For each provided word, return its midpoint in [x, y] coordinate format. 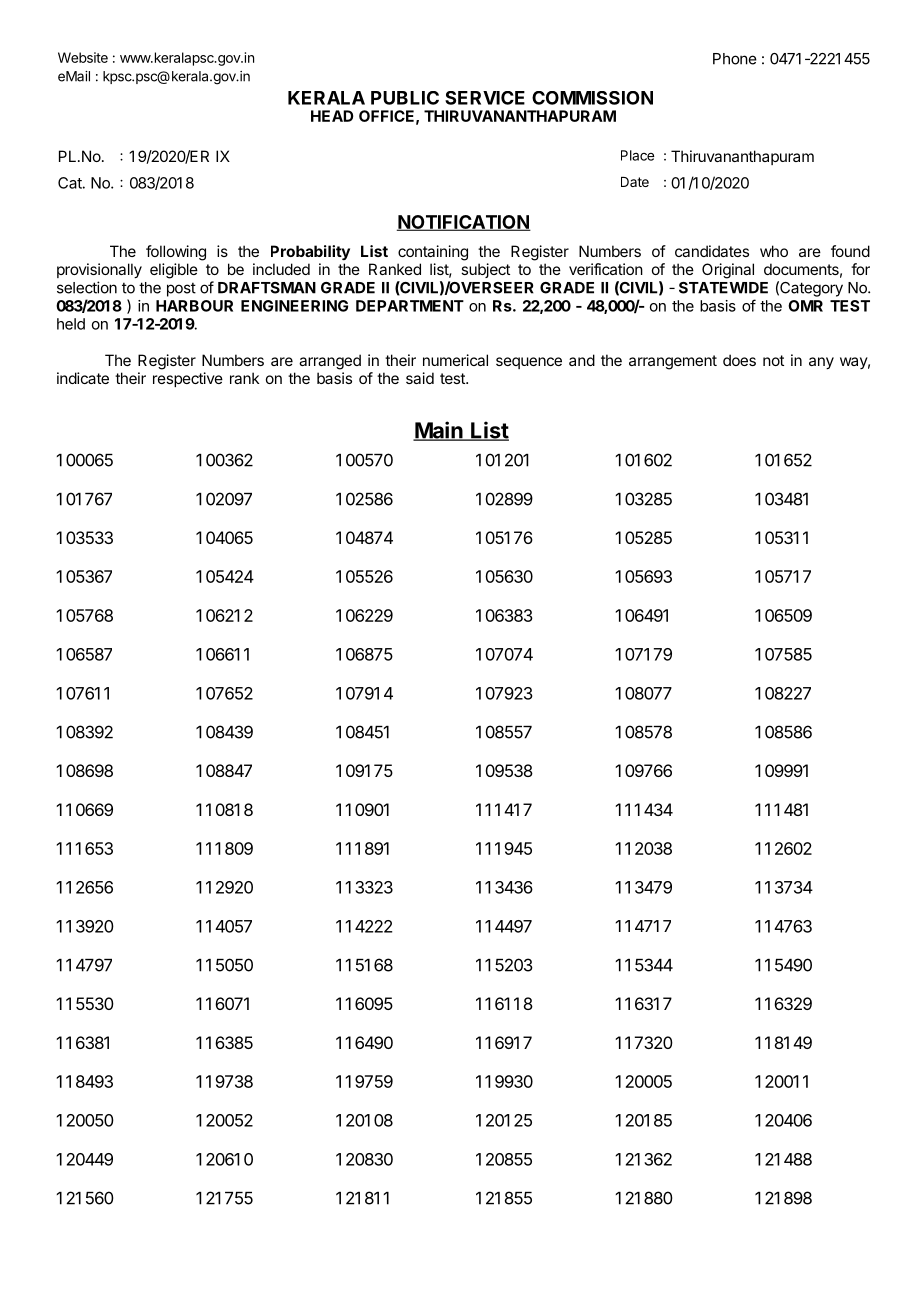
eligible [174, 271]
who [774, 251]
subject [485, 270]
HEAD [332, 116]
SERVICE [485, 98]
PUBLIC [405, 98]
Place [637, 155]
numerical [455, 360]
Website [83, 57]
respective [188, 379]
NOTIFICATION [464, 223]
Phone [735, 59]
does [739, 360]
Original [728, 271]
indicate [83, 378]
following [176, 253]
